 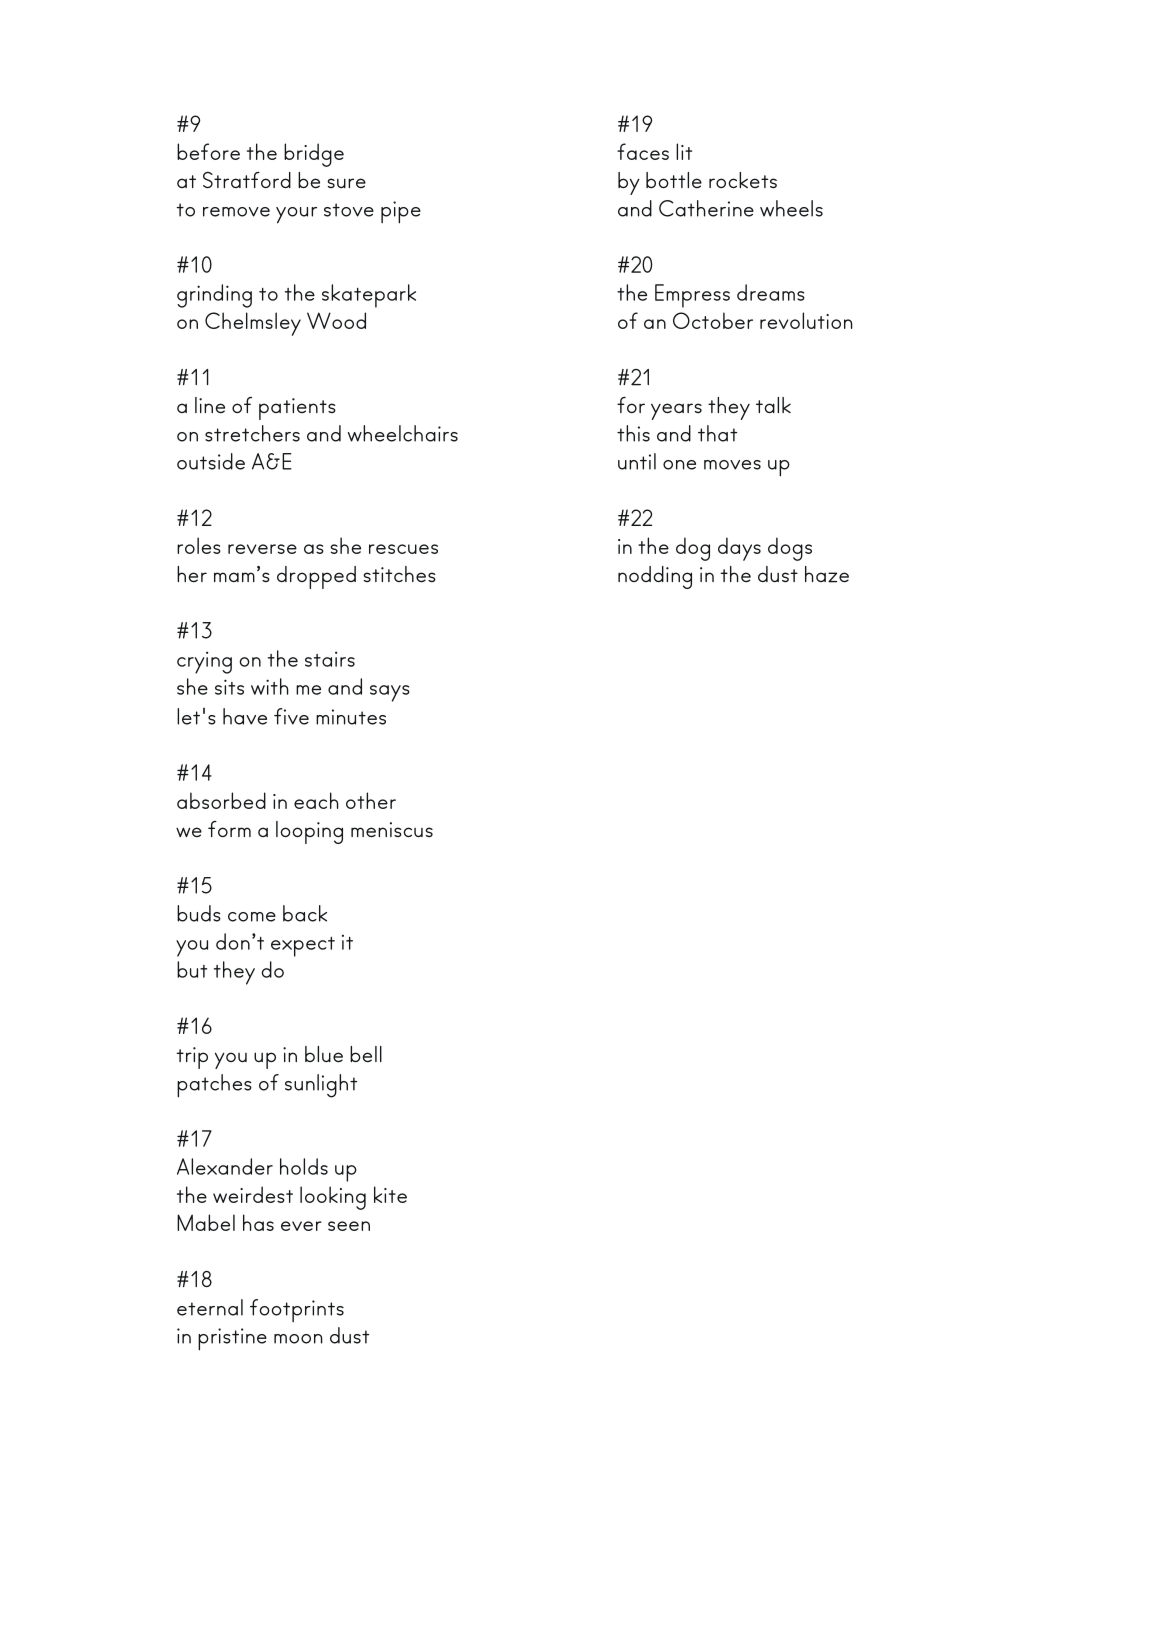 I want to click on footprints, so click(x=297, y=1310).
